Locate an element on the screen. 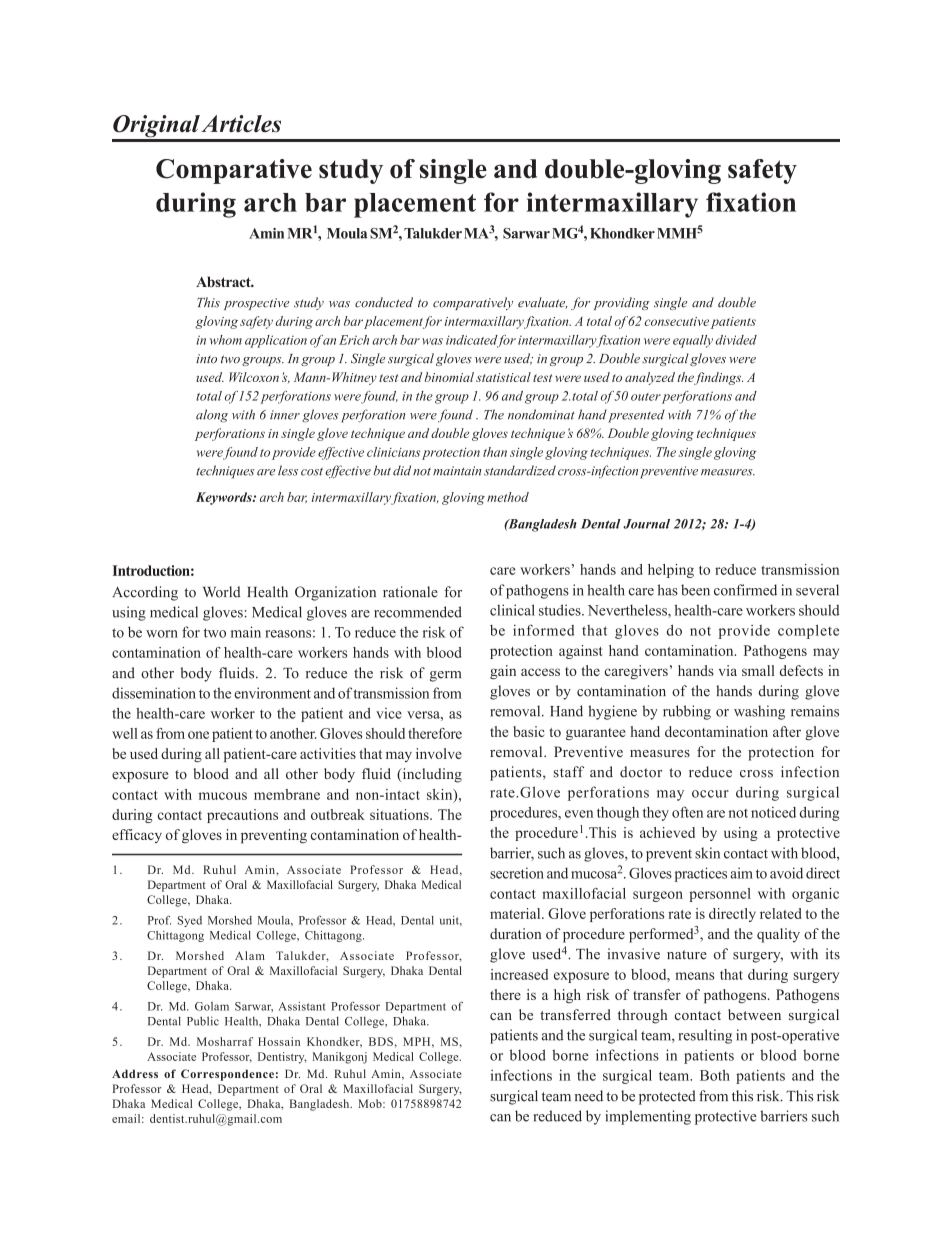 The width and height of the screenshot is (952, 1233). statistical is located at coordinates (503, 377).
